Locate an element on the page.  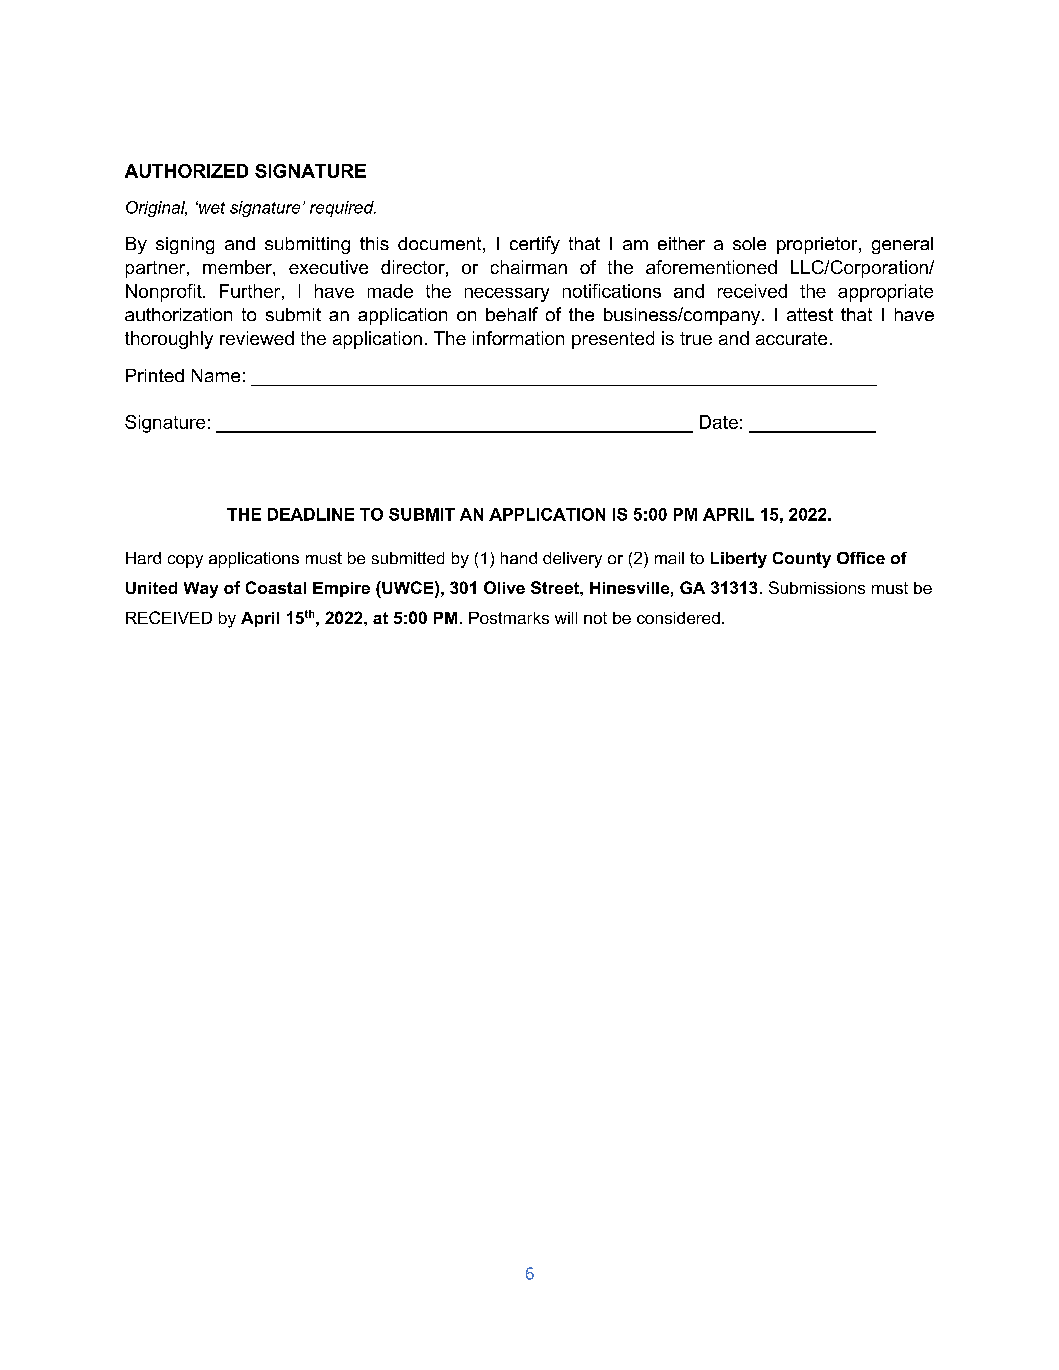
reviewed is located at coordinates (257, 338).
